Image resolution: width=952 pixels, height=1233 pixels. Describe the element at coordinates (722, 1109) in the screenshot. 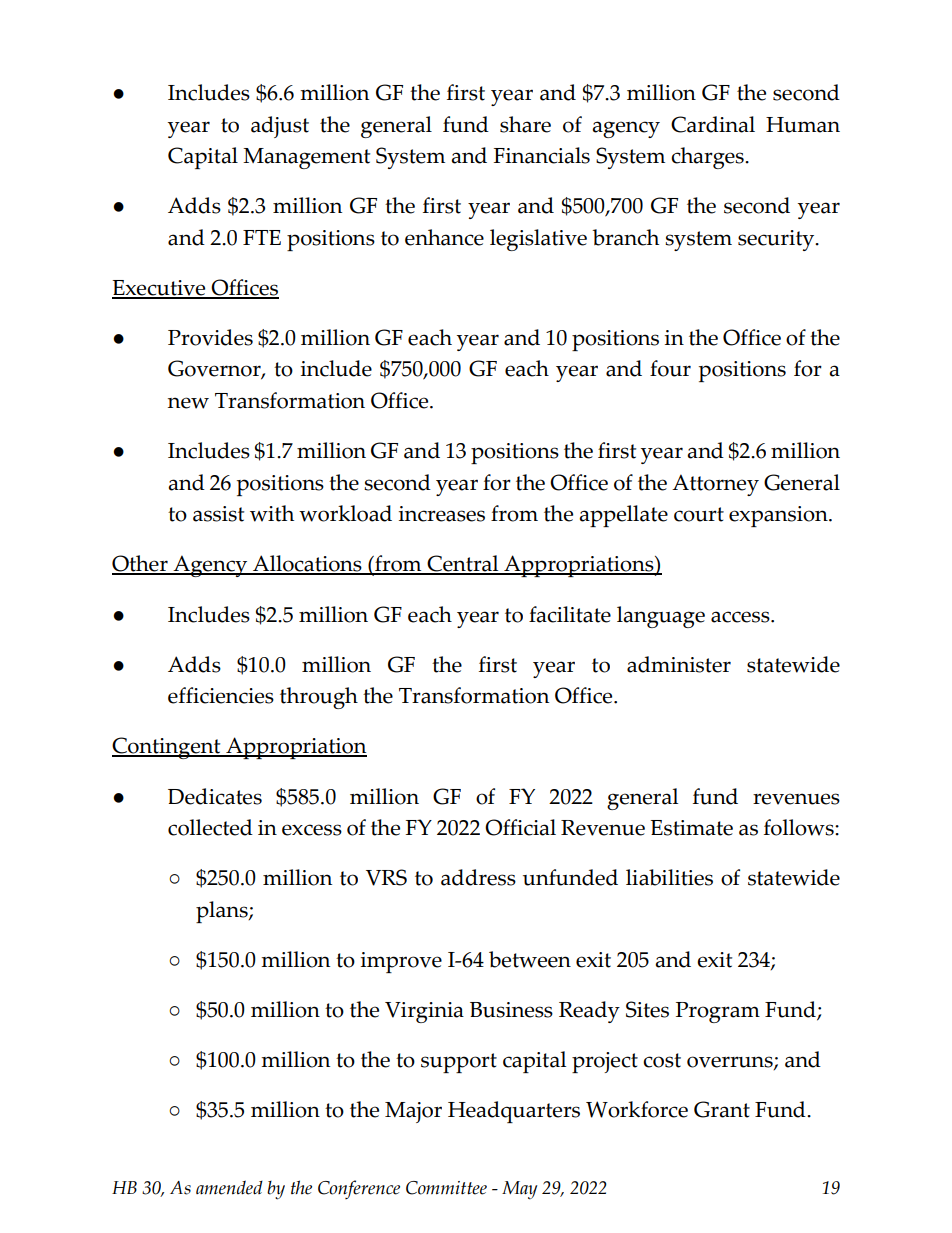

I see `Grant` at that location.
